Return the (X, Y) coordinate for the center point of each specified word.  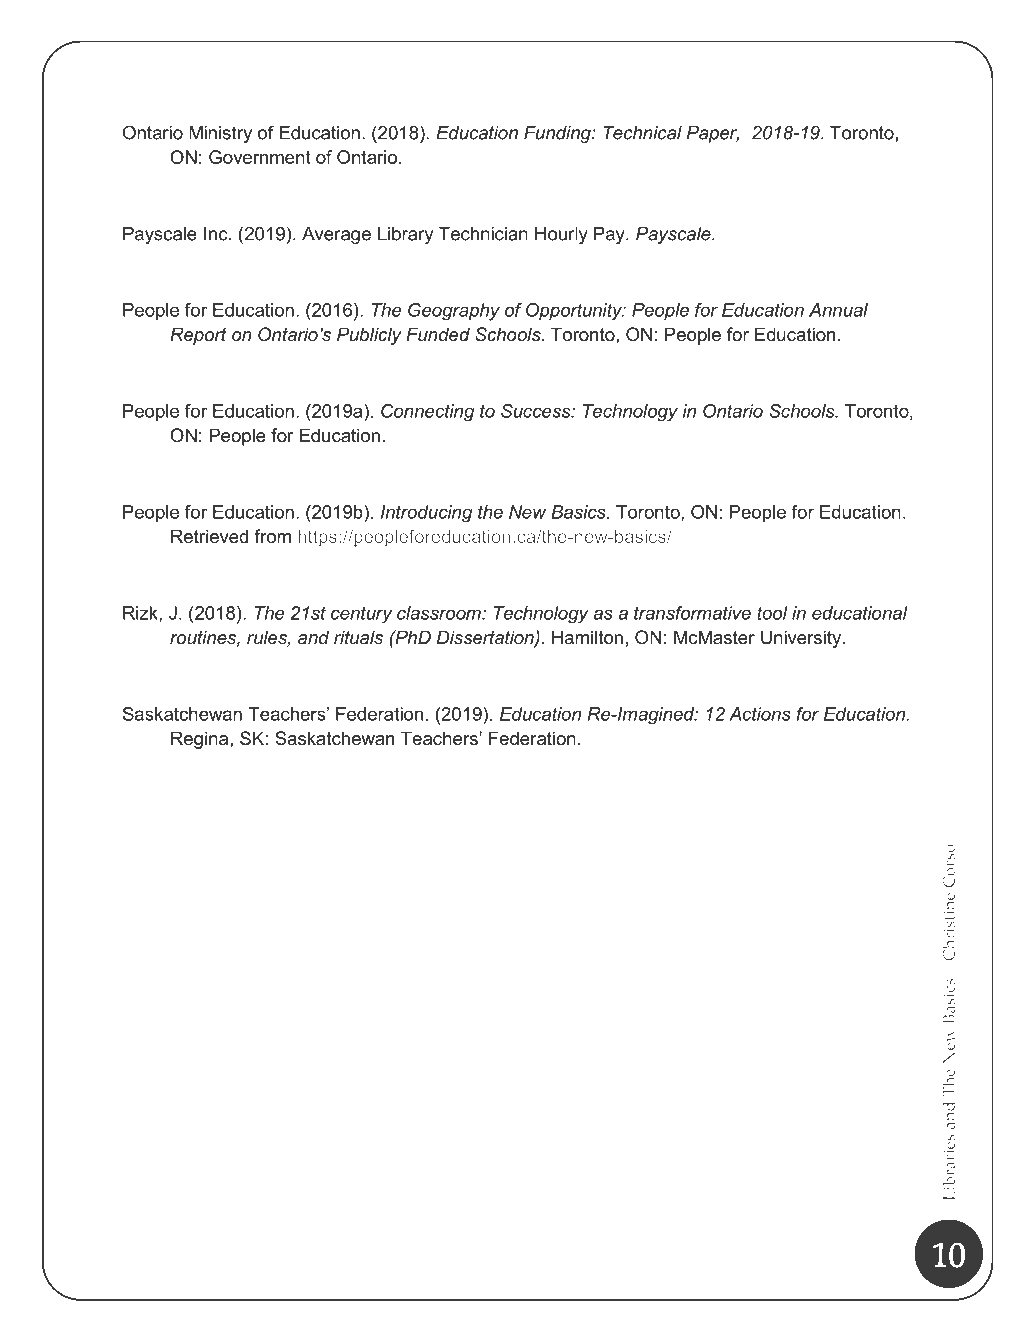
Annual (838, 310)
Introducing (426, 514)
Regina (201, 740)
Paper (713, 134)
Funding (558, 134)
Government (260, 157)
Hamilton (587, 637)
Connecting (427, 413)
